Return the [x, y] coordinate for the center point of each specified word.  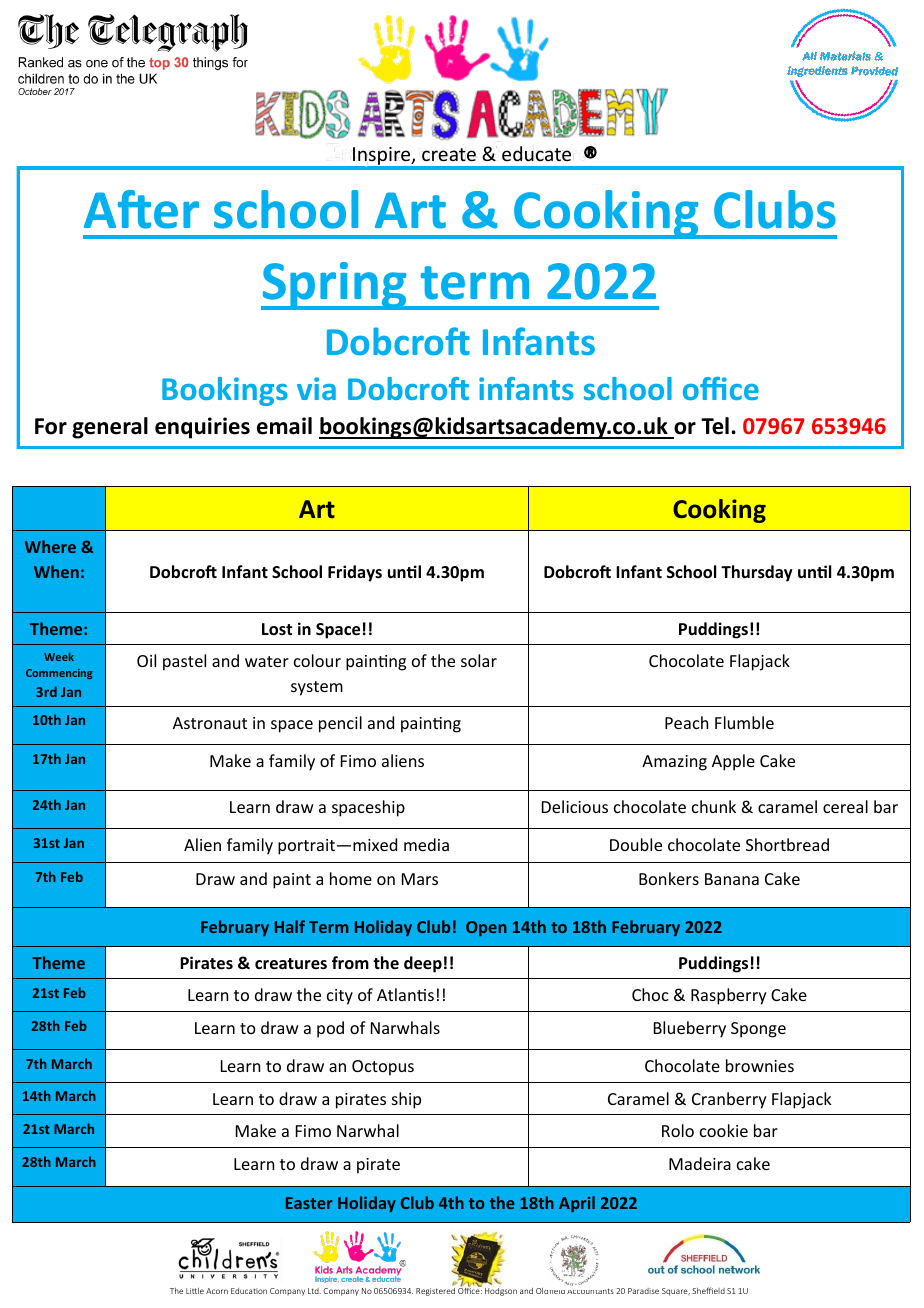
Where [50, 546]
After [141, 209]
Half [290, 926]
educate [536, 153]
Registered [435, 1290]
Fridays [355, 573]
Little [195, 1291]
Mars [420, 879]
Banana [732, 879]
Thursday [757, 573]
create [449, 154]
